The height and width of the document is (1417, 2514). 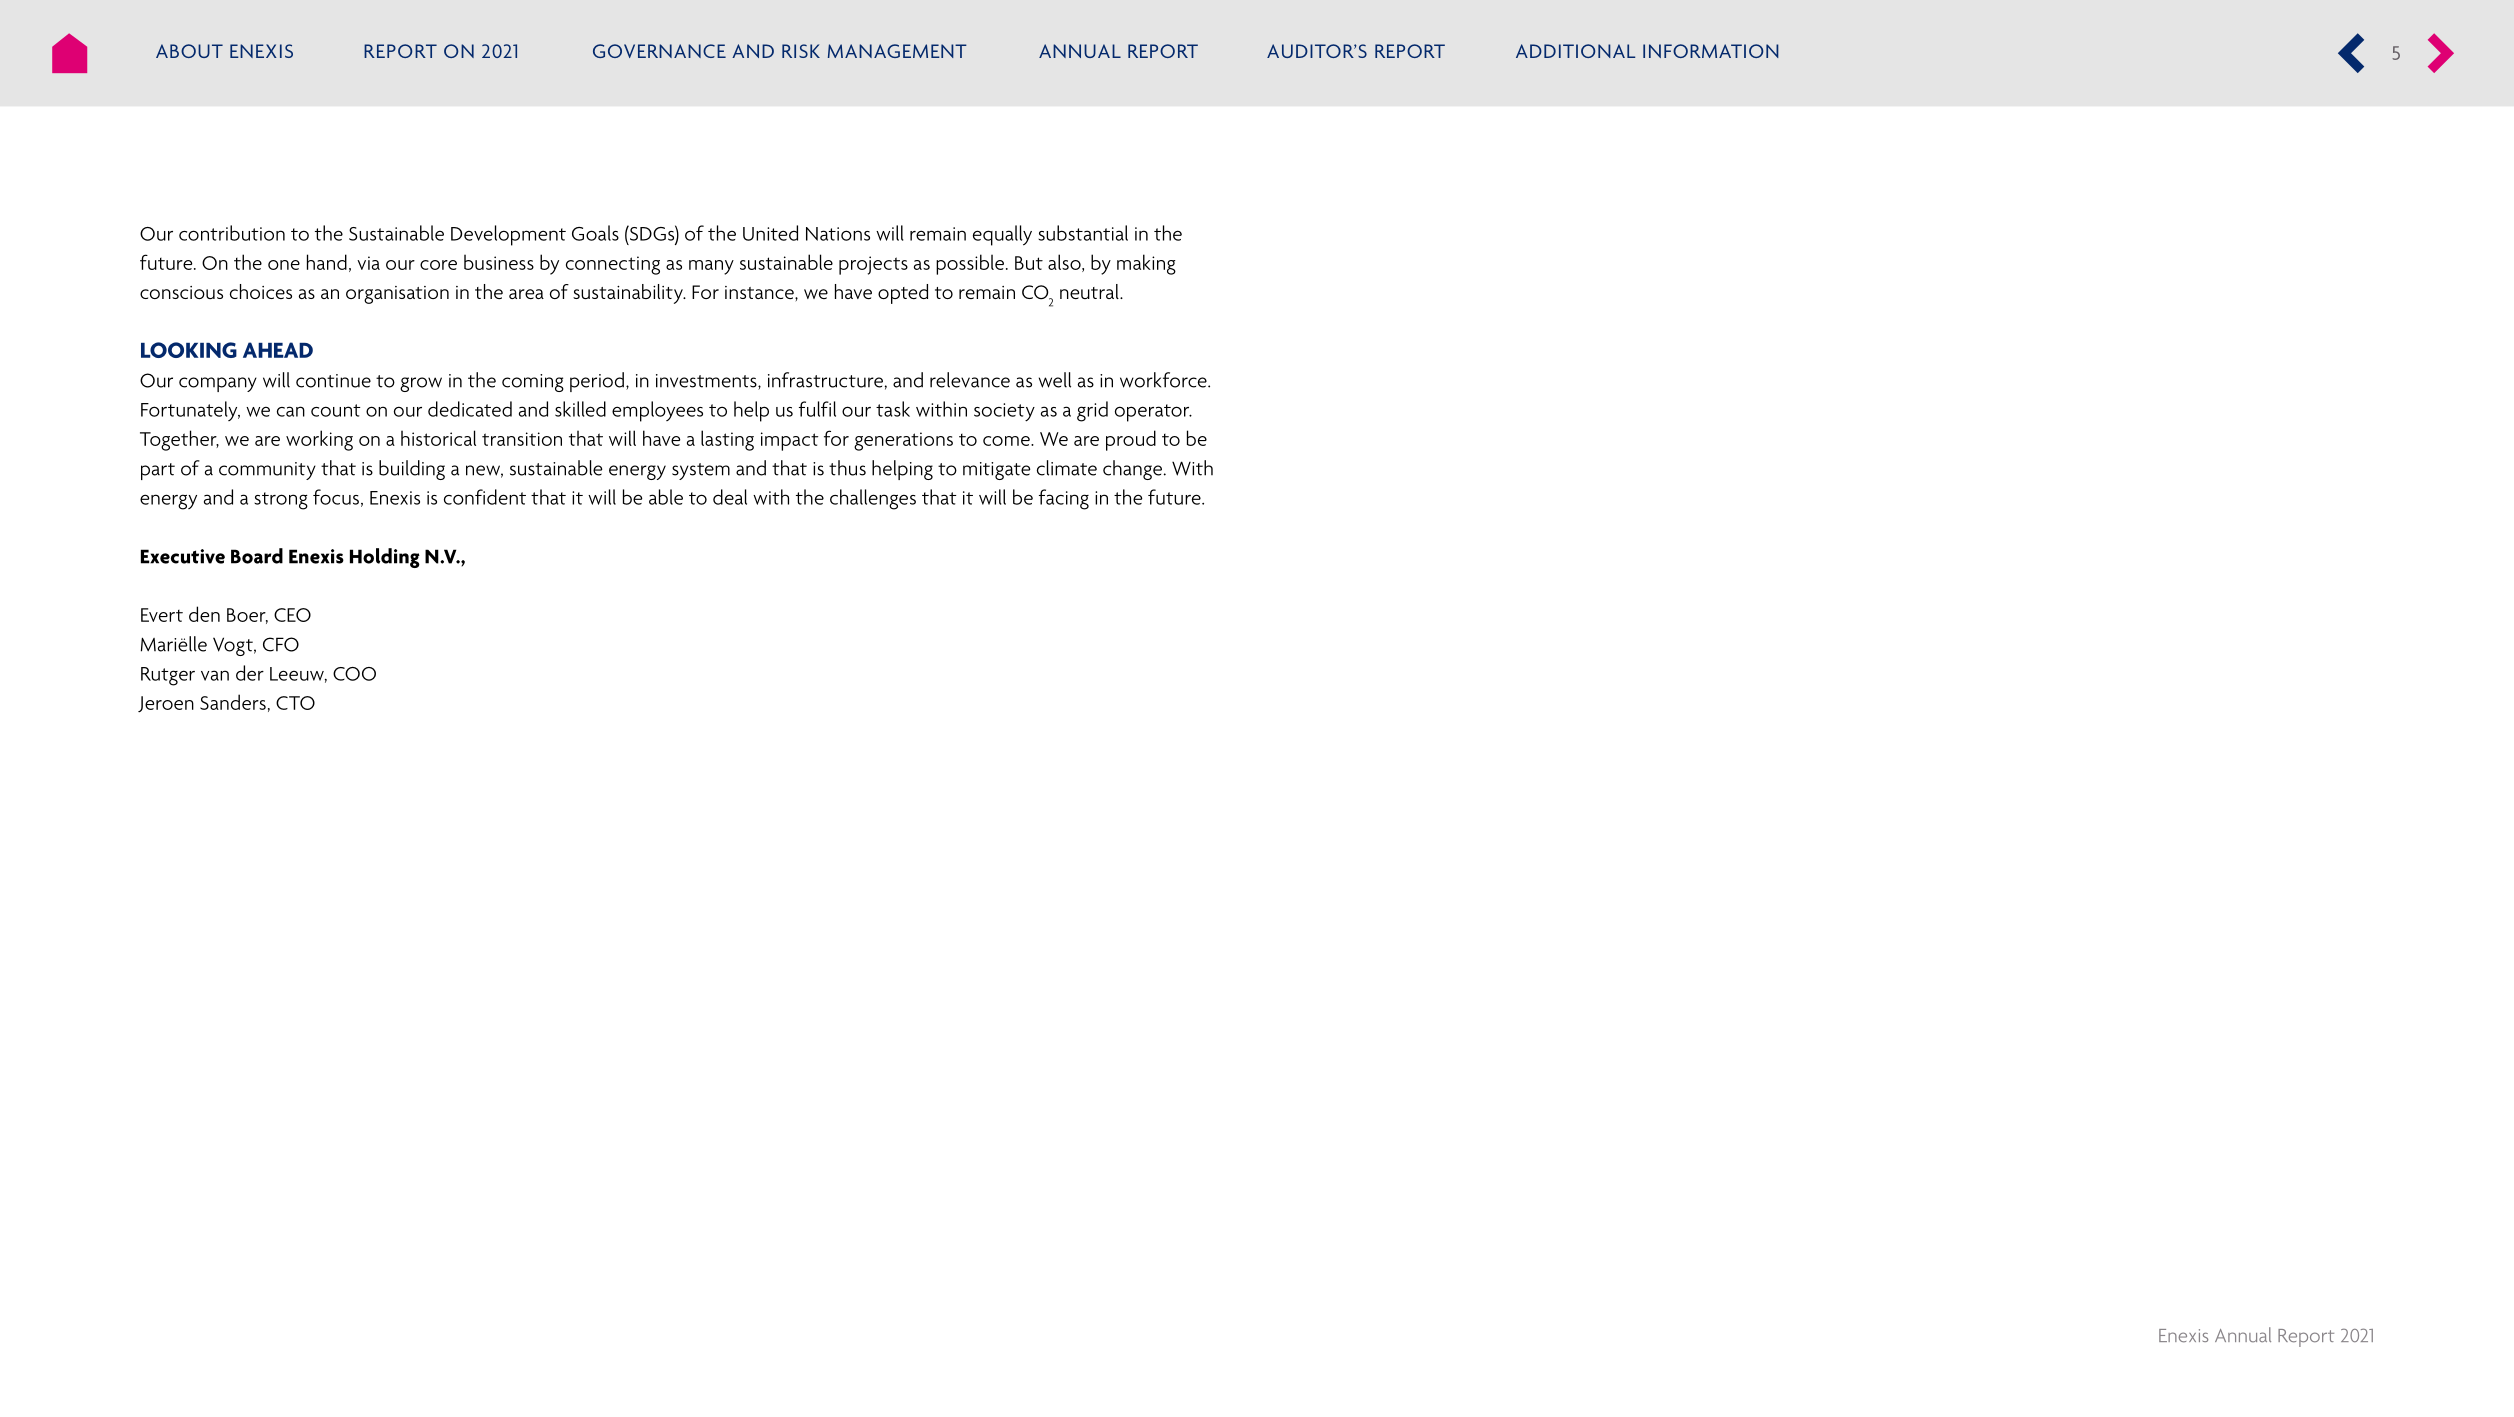 I want to click on ABOUT, so click(x=189, y=51).
